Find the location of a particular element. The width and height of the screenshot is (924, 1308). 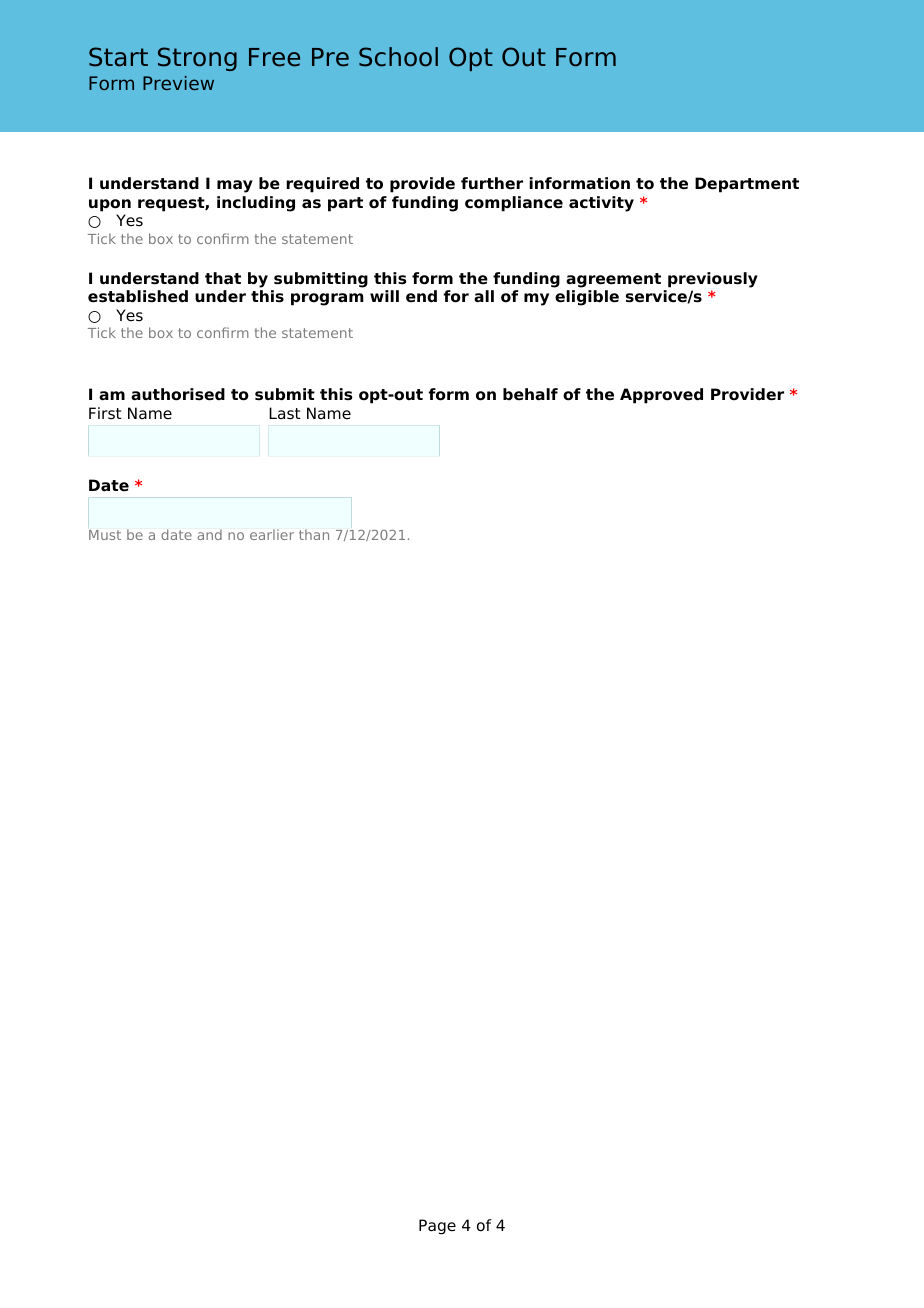

Page is located at coordinates (437, 1227).
